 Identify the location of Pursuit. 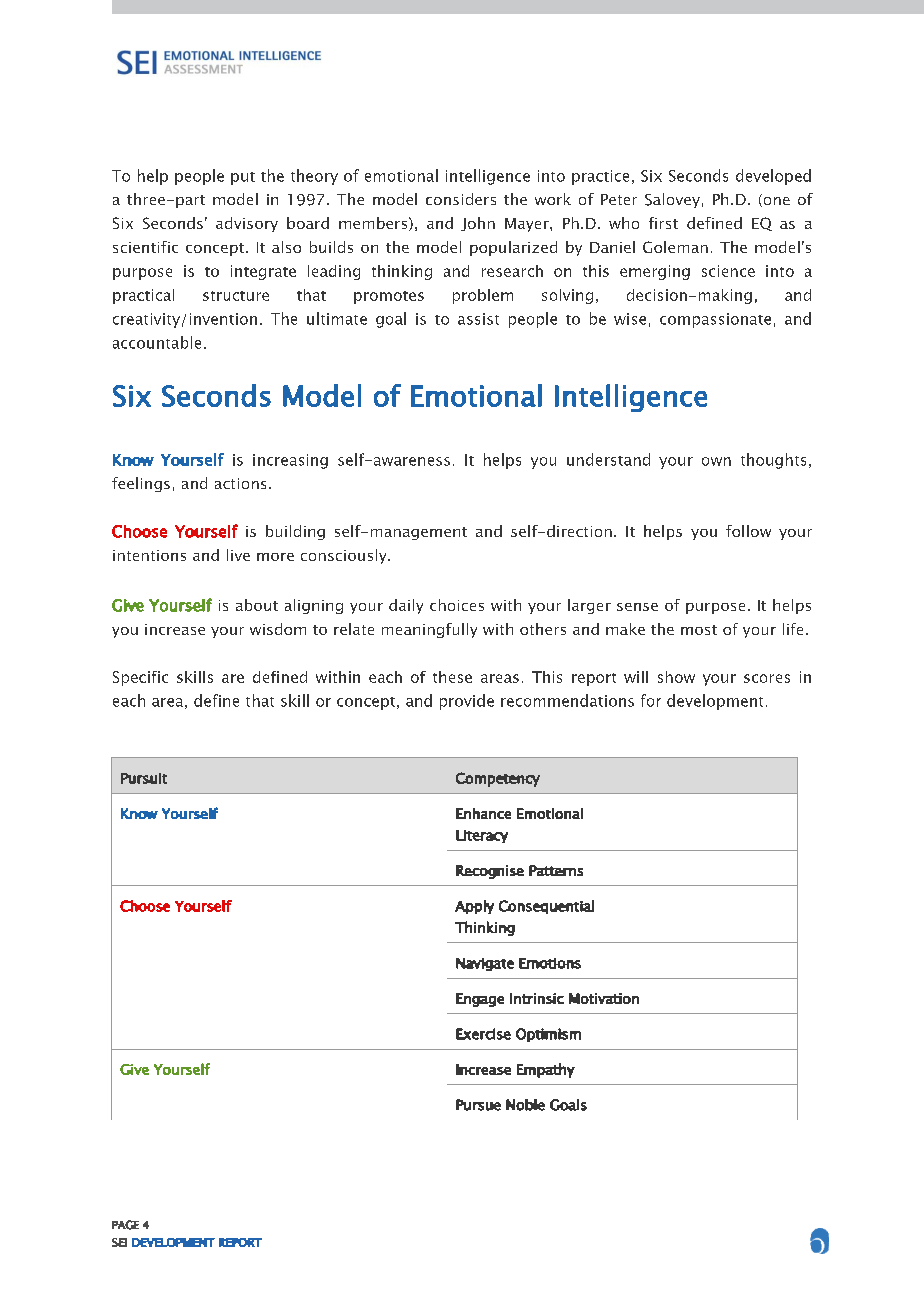
(144, 778).
